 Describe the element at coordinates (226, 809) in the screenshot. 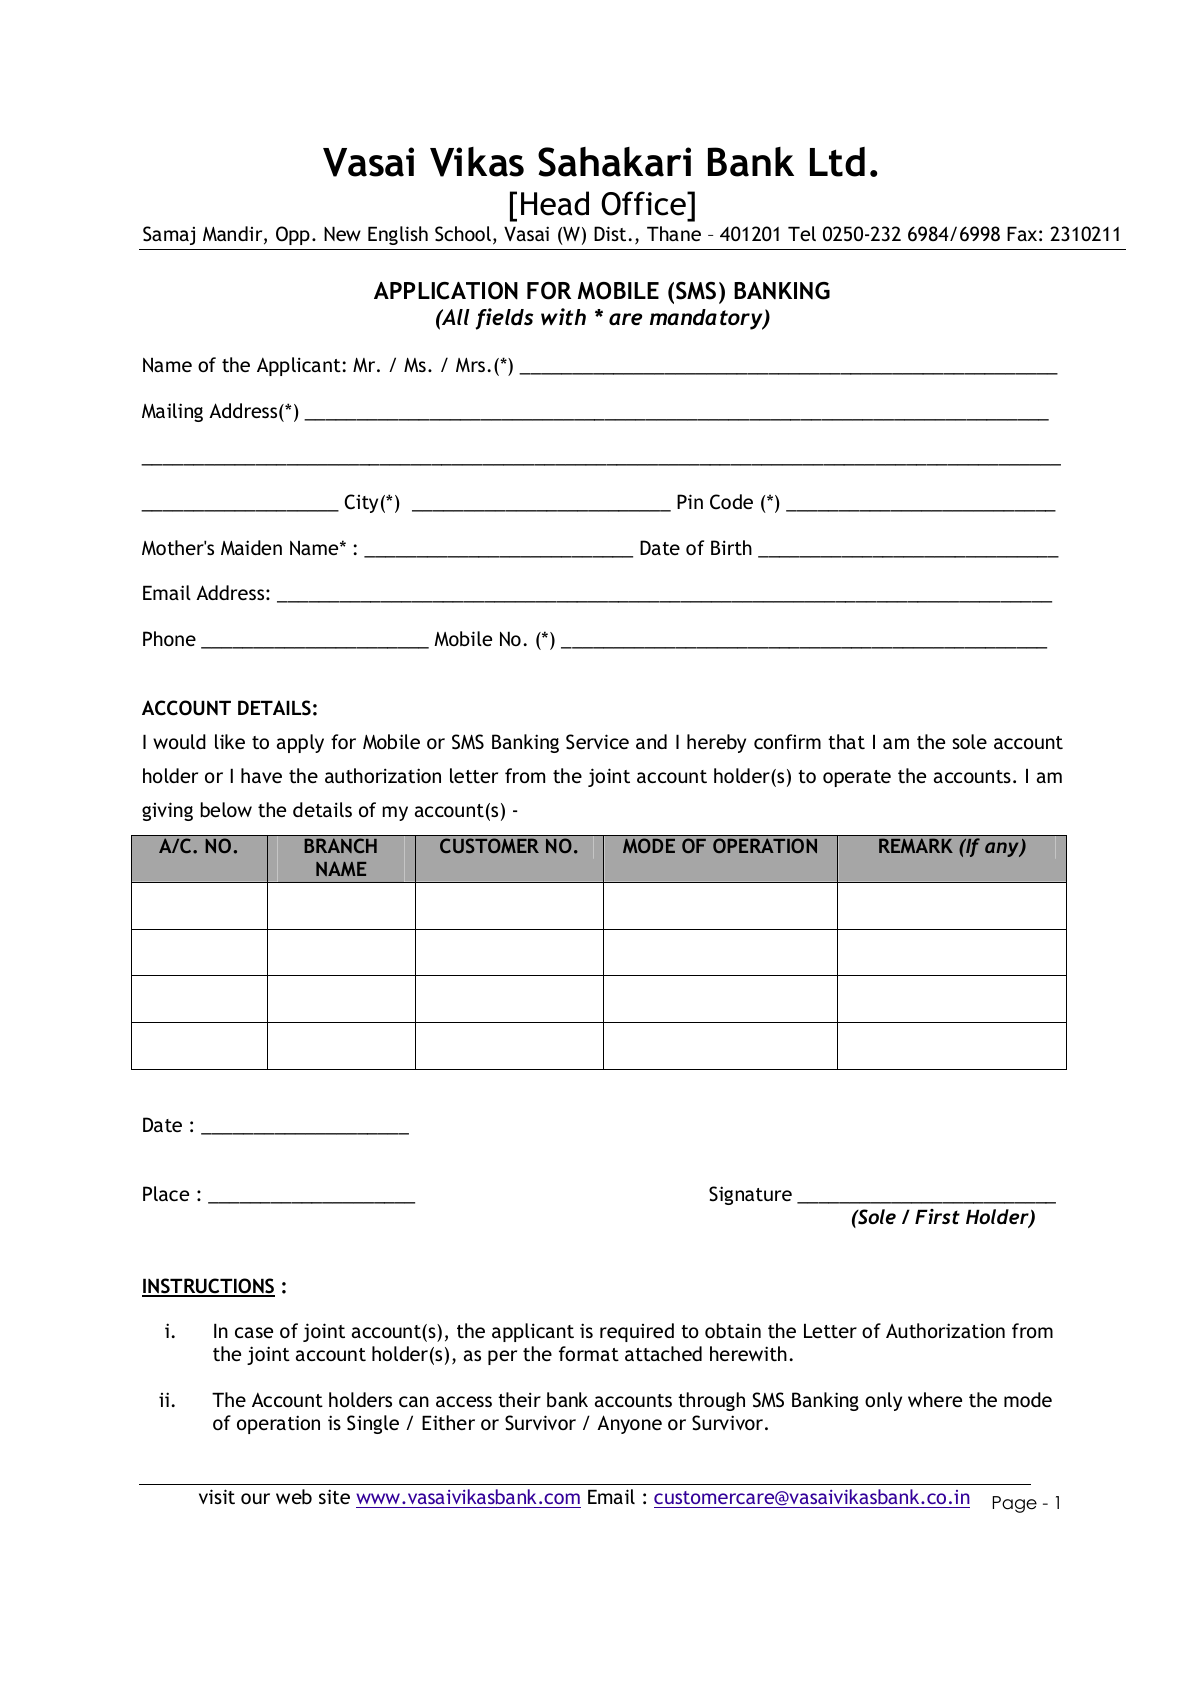

I see `below` at that location.
